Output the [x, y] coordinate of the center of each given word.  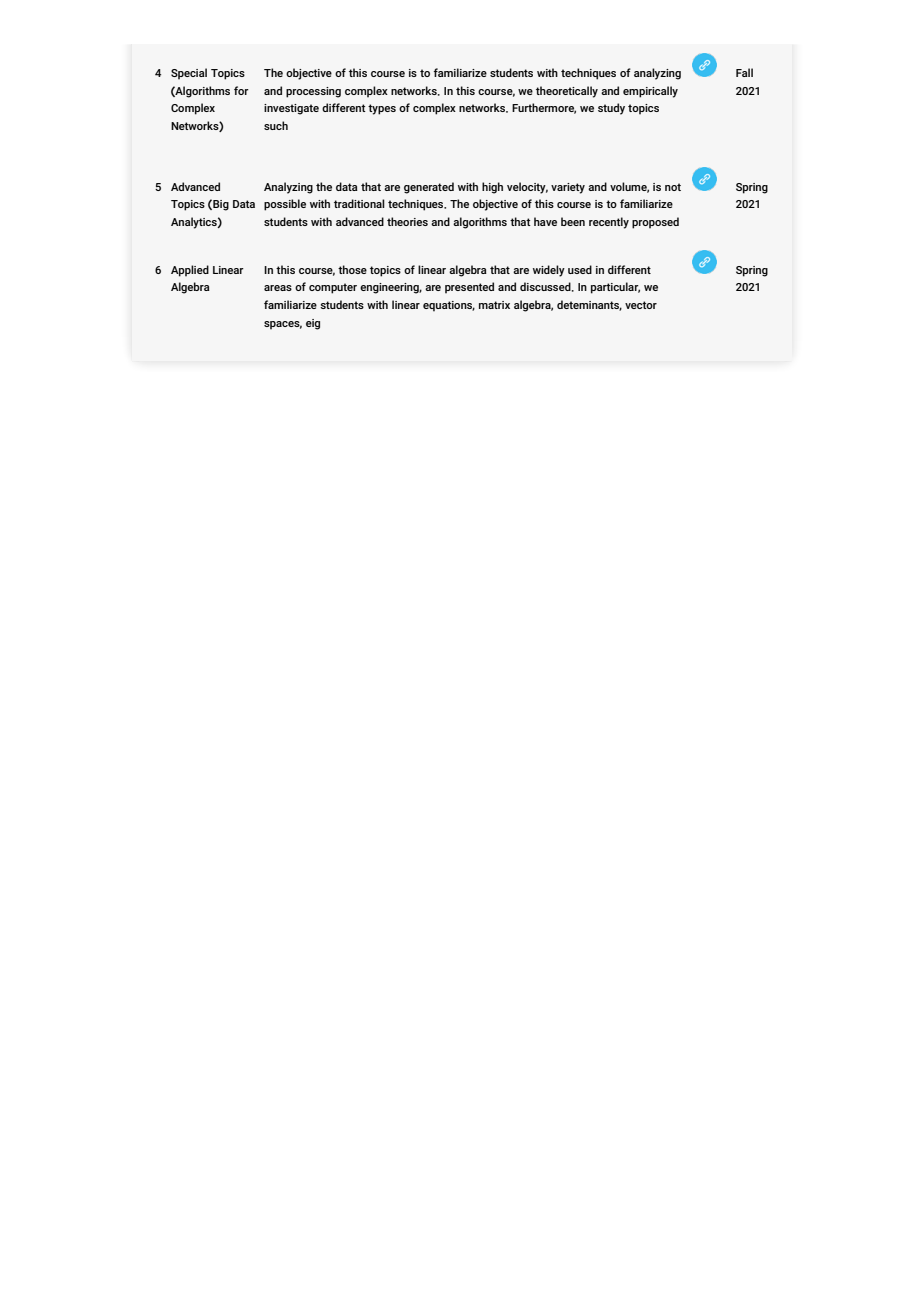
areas [278, 288]
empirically [650, 92]
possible [285, 205]
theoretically [567, 92]
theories [407, 221]
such [276, 125]
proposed [655, 223]
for [241, 90]
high [492, 188]
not [673, 187]
